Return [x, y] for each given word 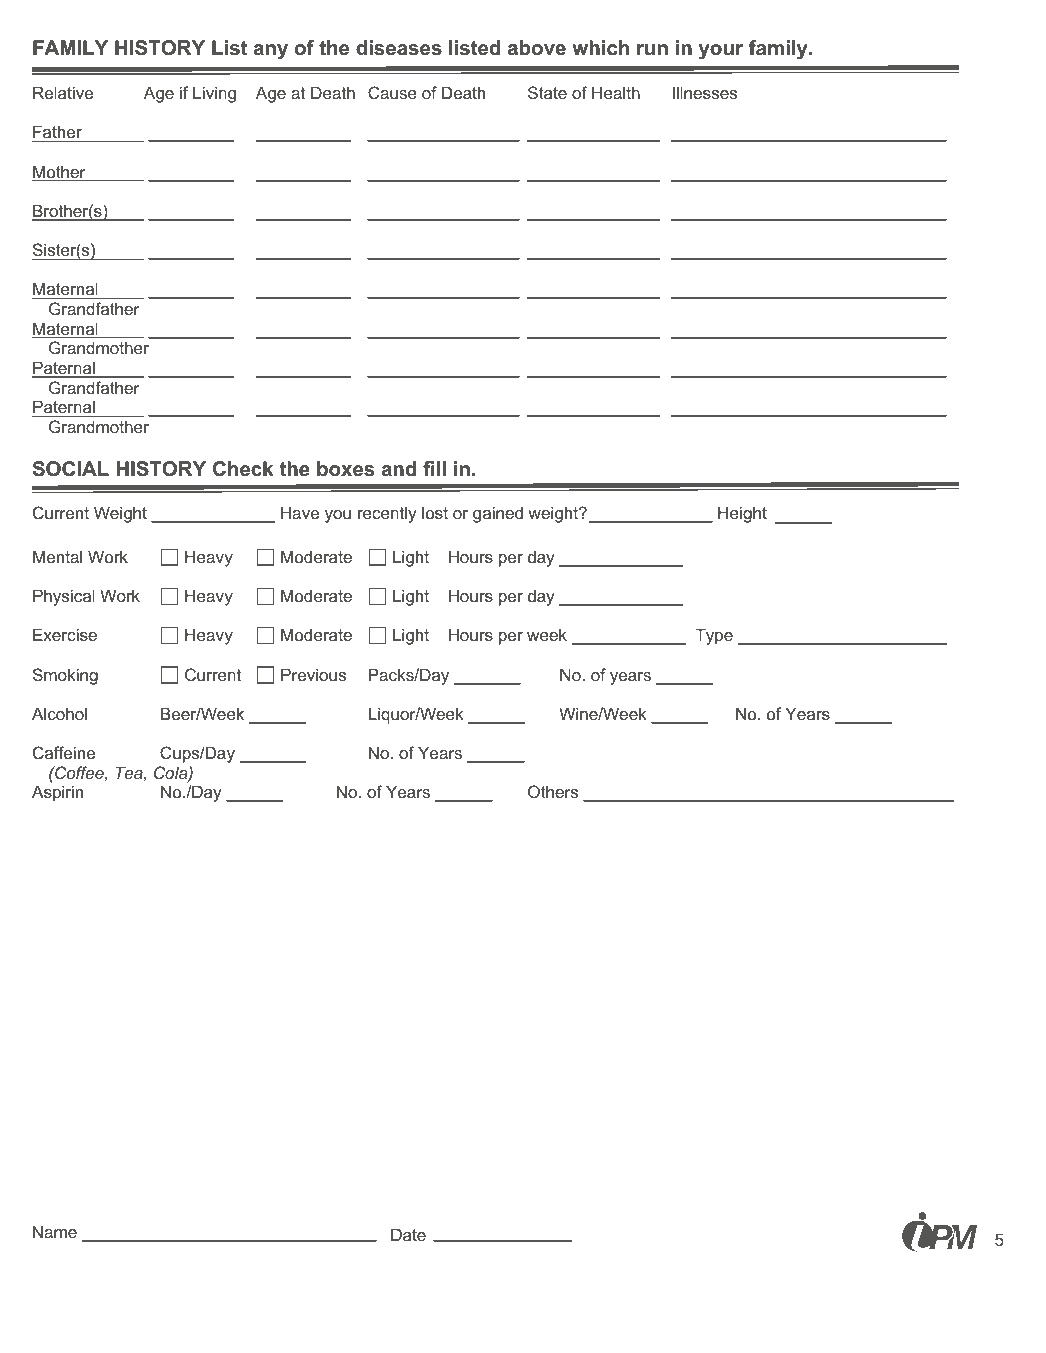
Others [553, 791]
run [652, 50]
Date [408, 1234]
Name [55, 1231]
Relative [63, 92]
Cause [392, 92]
